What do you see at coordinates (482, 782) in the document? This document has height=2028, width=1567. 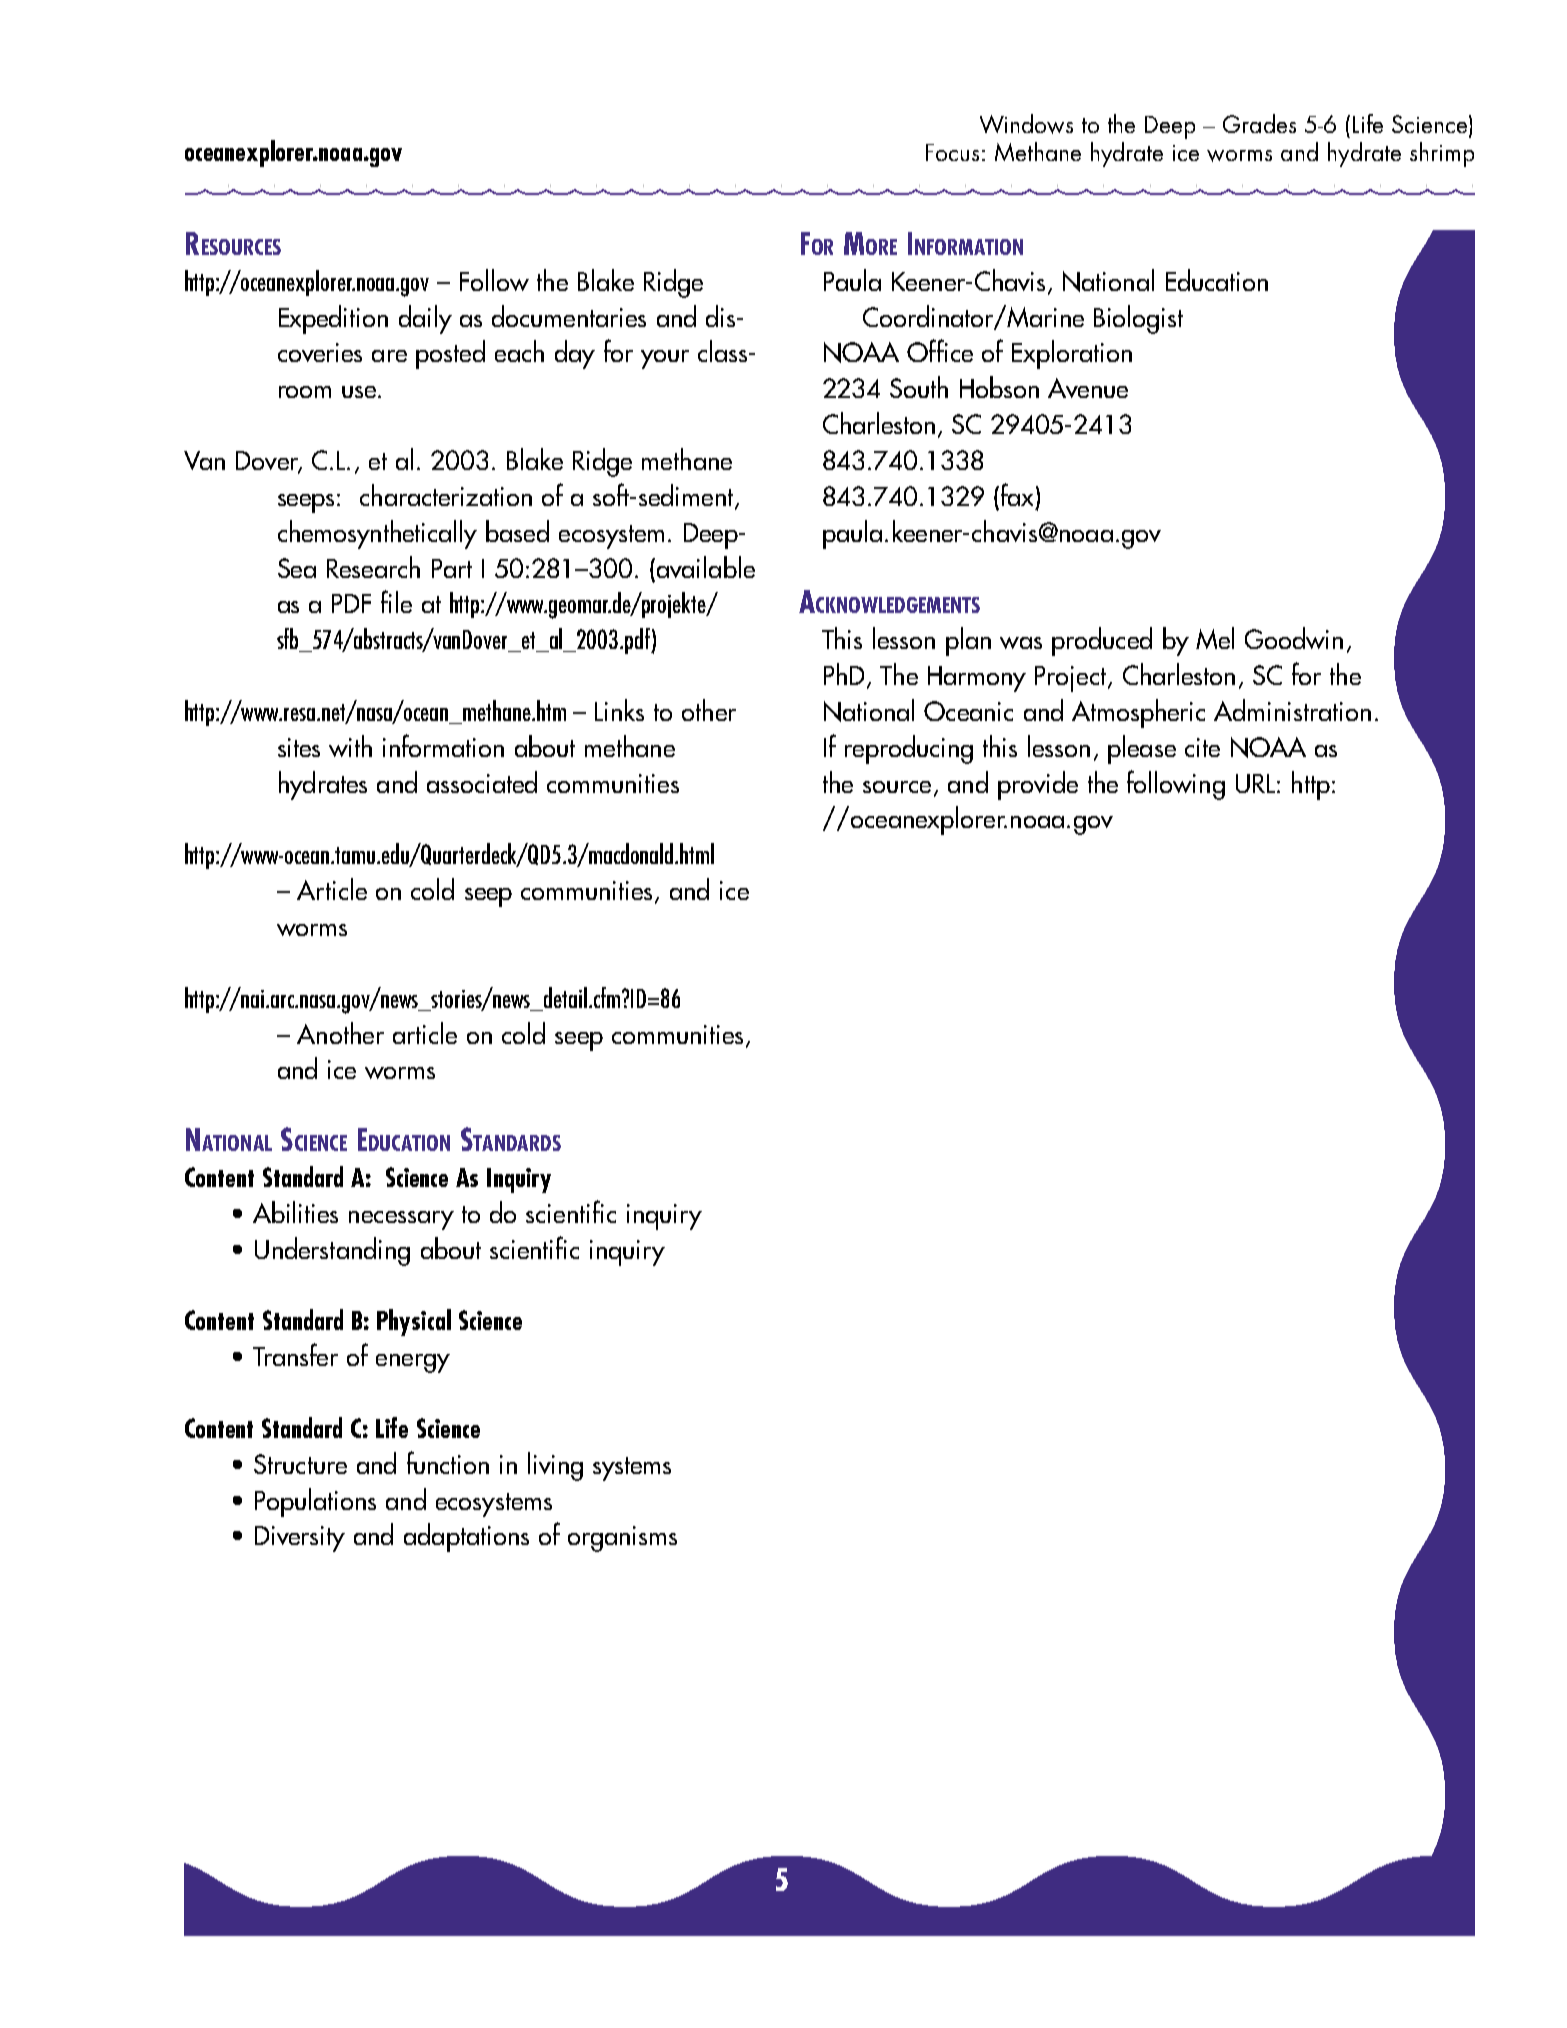 I see `associated` at bounding box center [482, 782].
